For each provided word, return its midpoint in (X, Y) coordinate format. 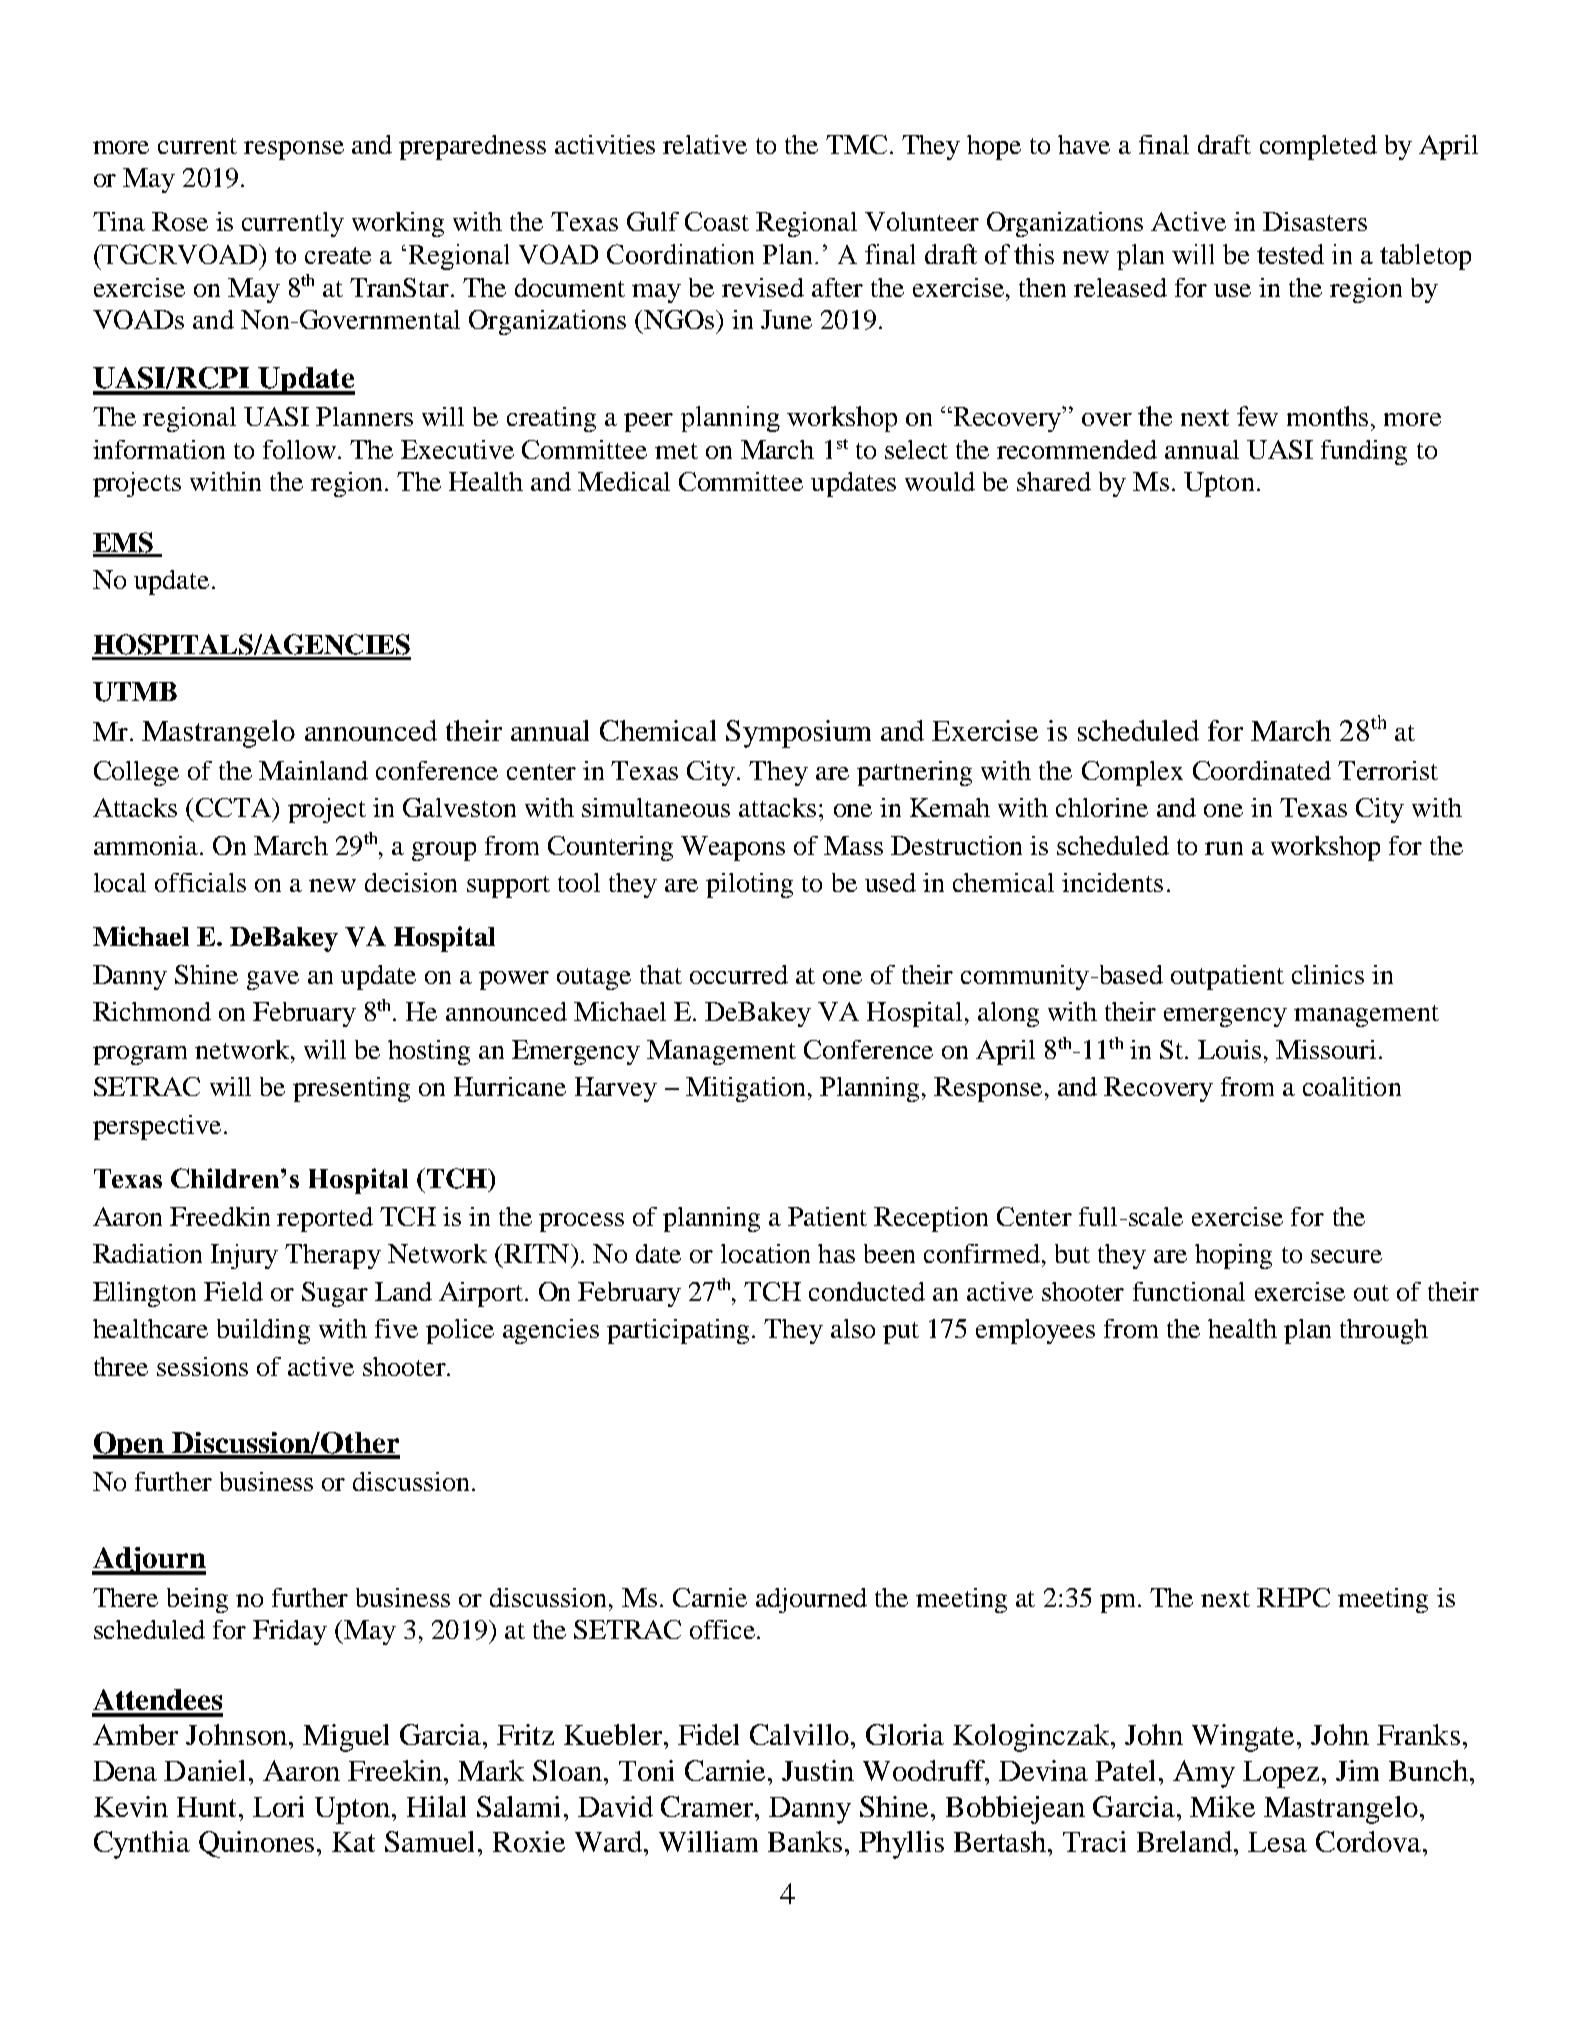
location (765, 1253)
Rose (180, 221)
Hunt (208, 1807)
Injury (244, 1256)
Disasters (1315, 221)
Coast (717, 221)
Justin (818, 1770)
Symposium (798, 734)
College (136, 773)
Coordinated (1262, 770)
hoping (1233, 1256)
